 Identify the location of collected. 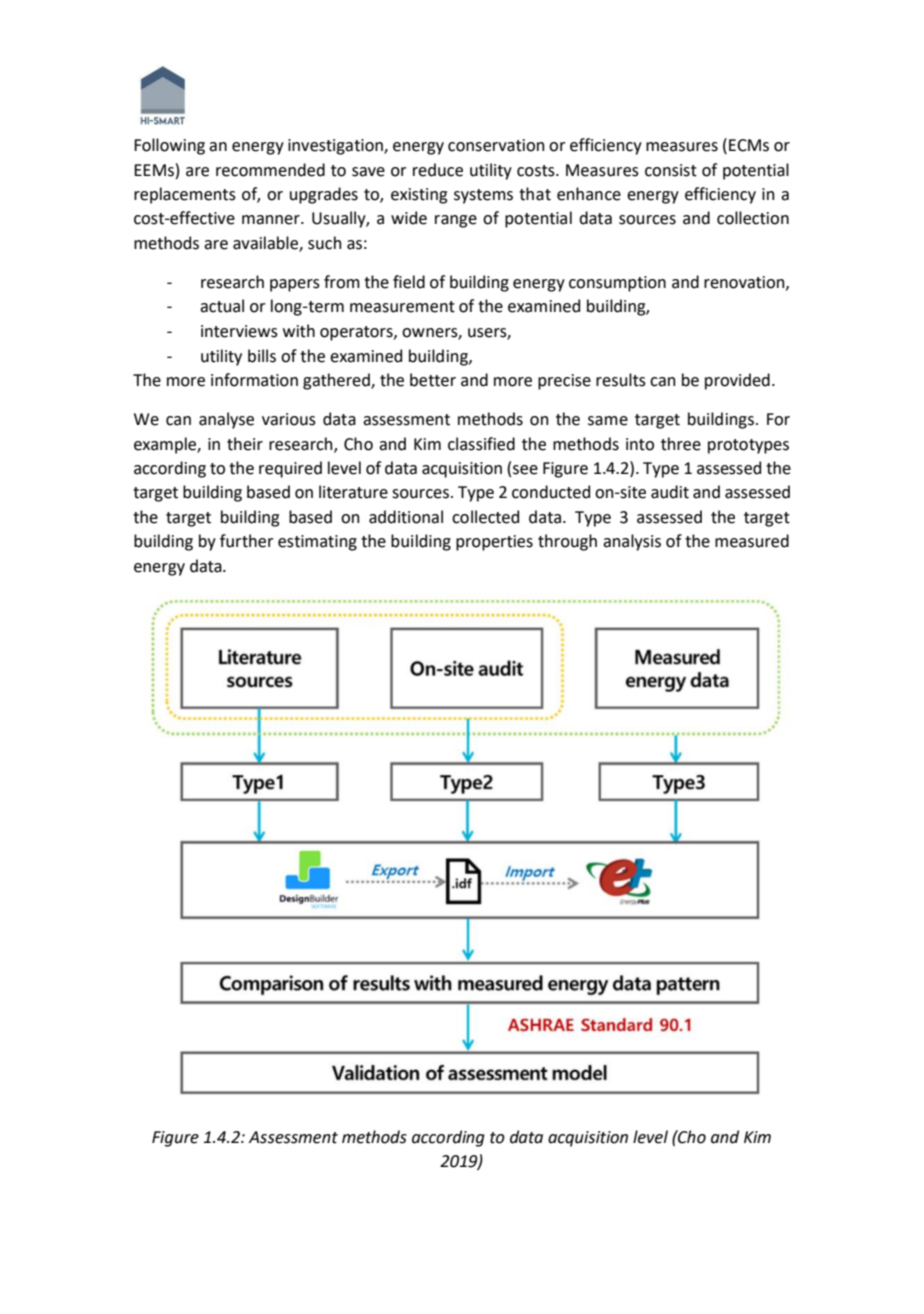
(485, 517).
